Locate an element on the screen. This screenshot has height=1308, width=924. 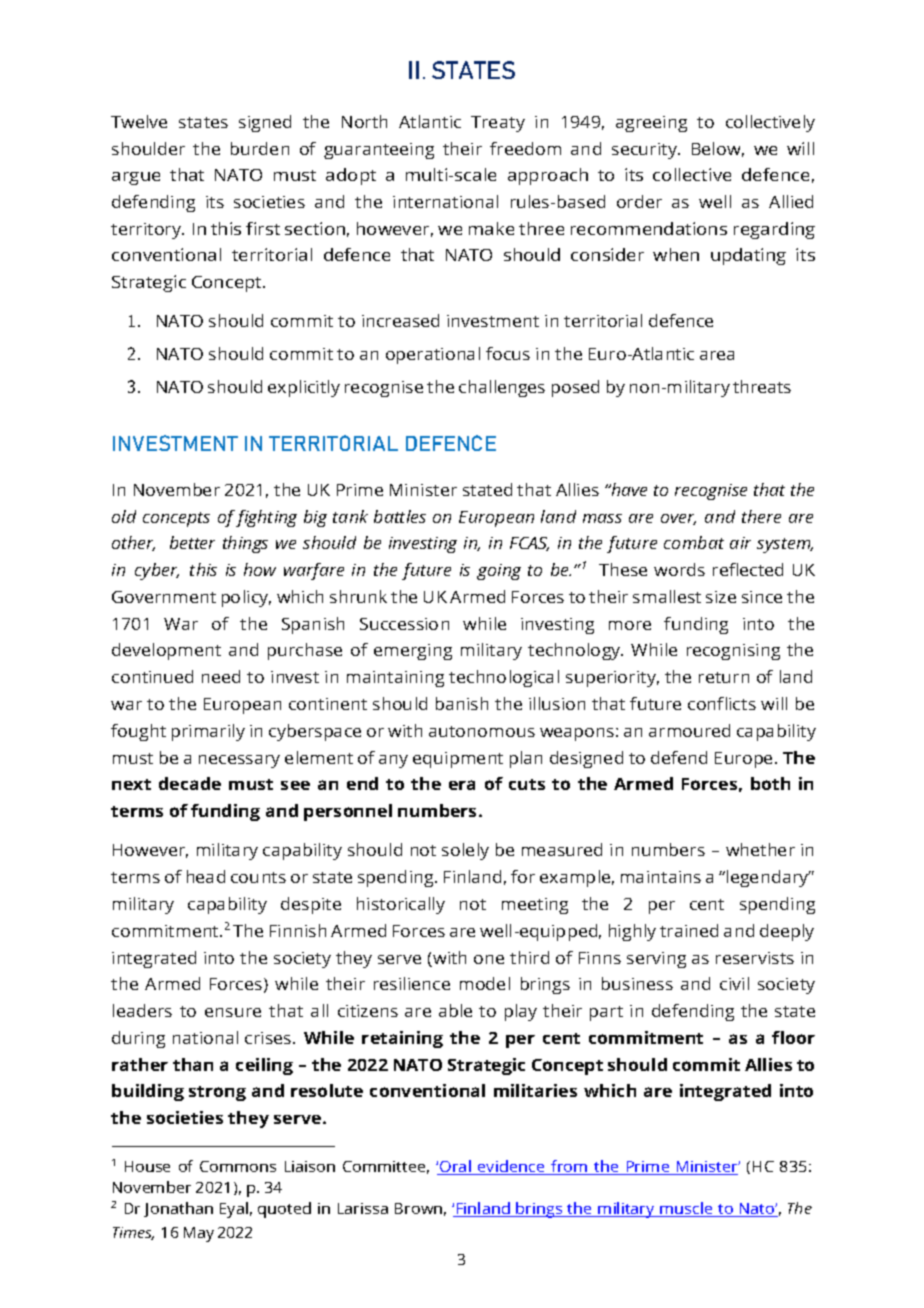
explicitly is located at coordinates (304, 388).
